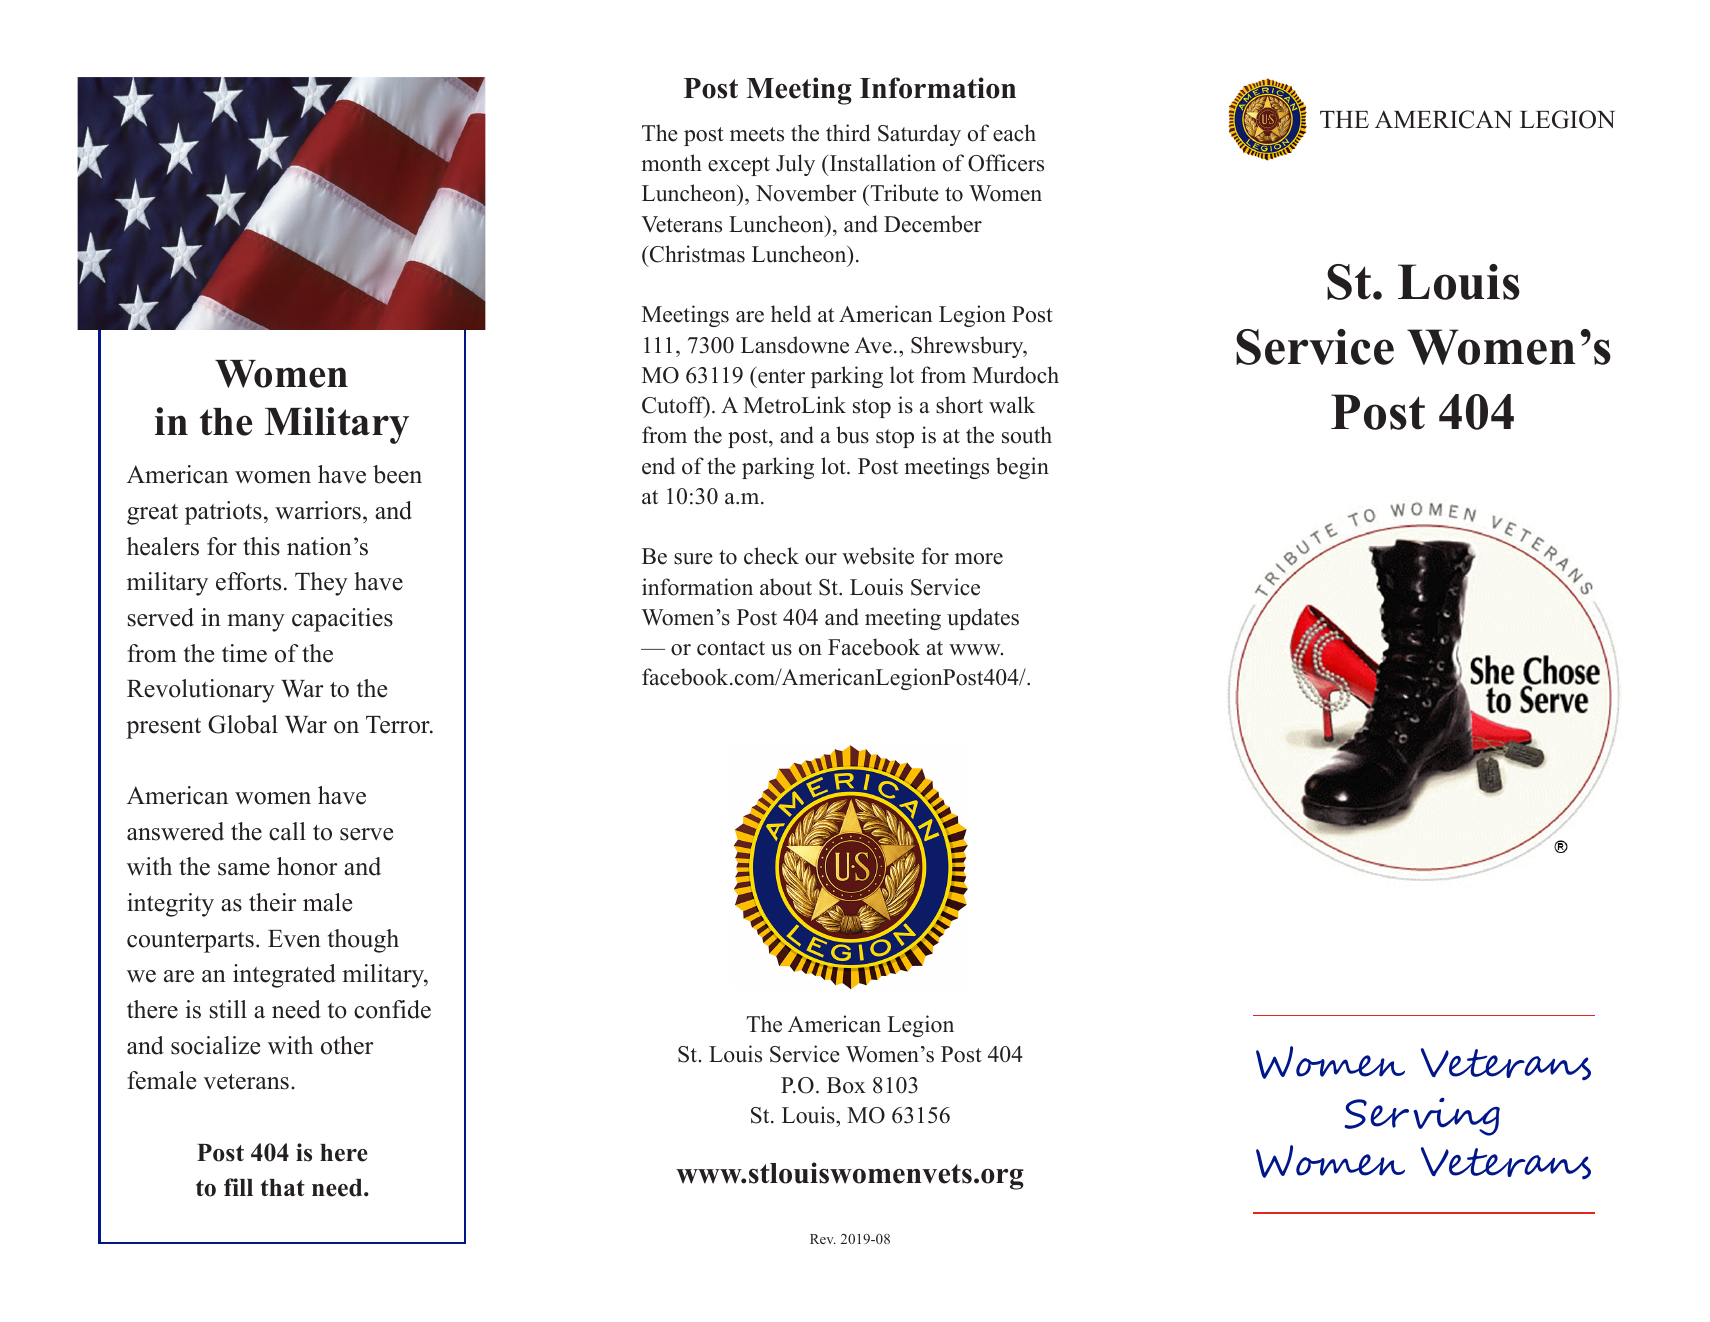 This image has height=1322, width=1710. Describe the element at coordinates (1006, 163) in the image. I see `Officers` at that location.
